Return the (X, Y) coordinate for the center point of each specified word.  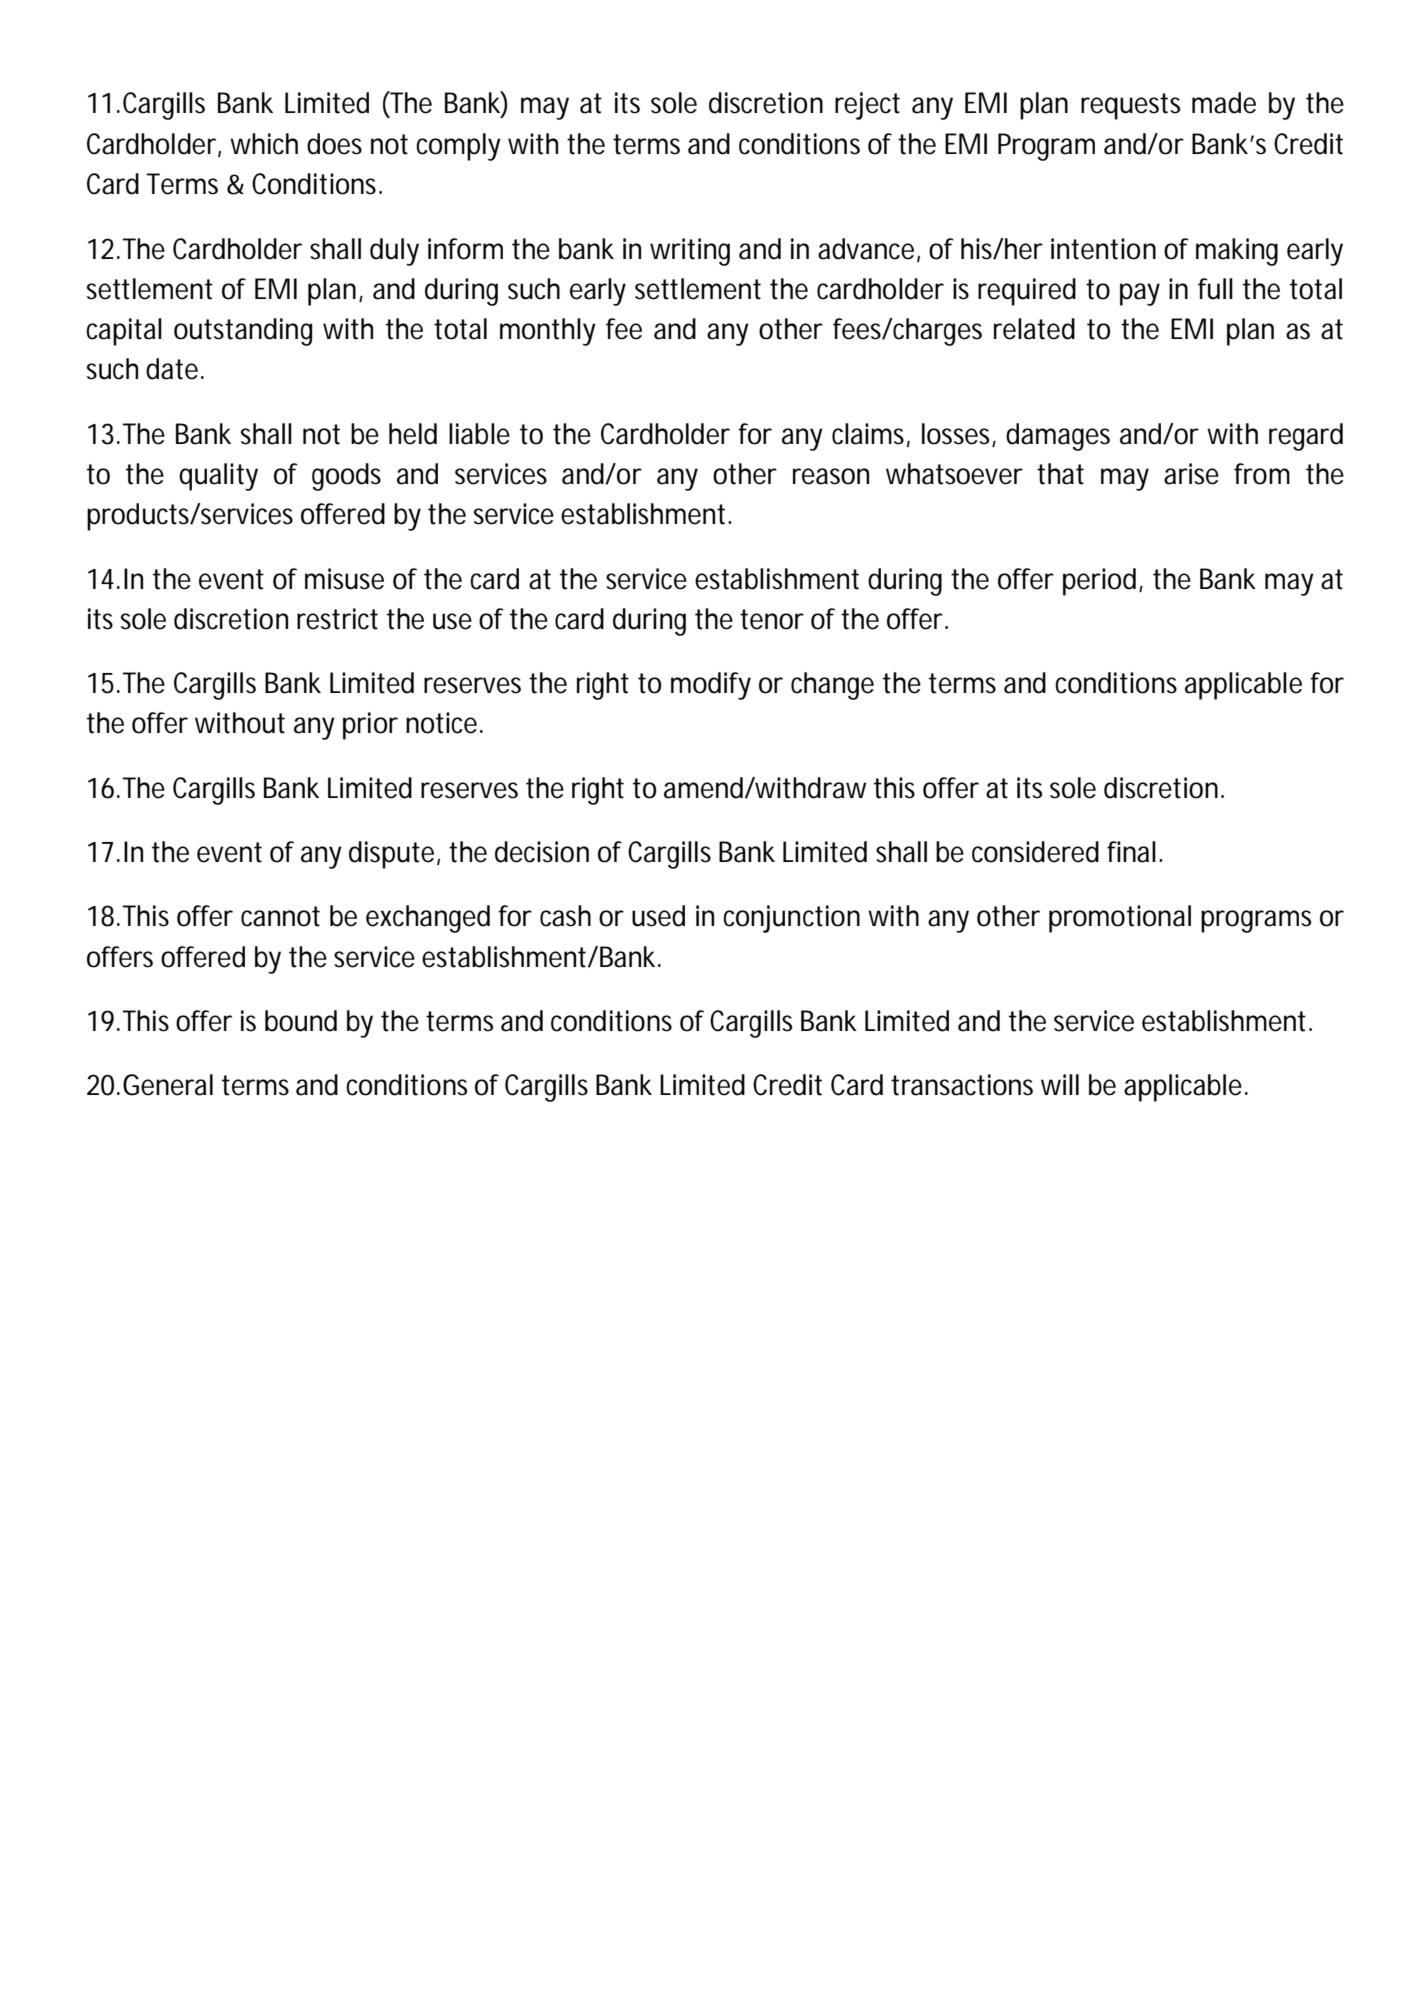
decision (542, 852)
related (1034, 329)
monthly (548, 332)
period (1099, 582)
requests (1130, 106)
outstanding (243, 332)
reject (867, 106)
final (1131, 852)
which (264, 144)
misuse (344, 579)
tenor (772, 619)
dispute (393, 855)
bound (301, 1021)
